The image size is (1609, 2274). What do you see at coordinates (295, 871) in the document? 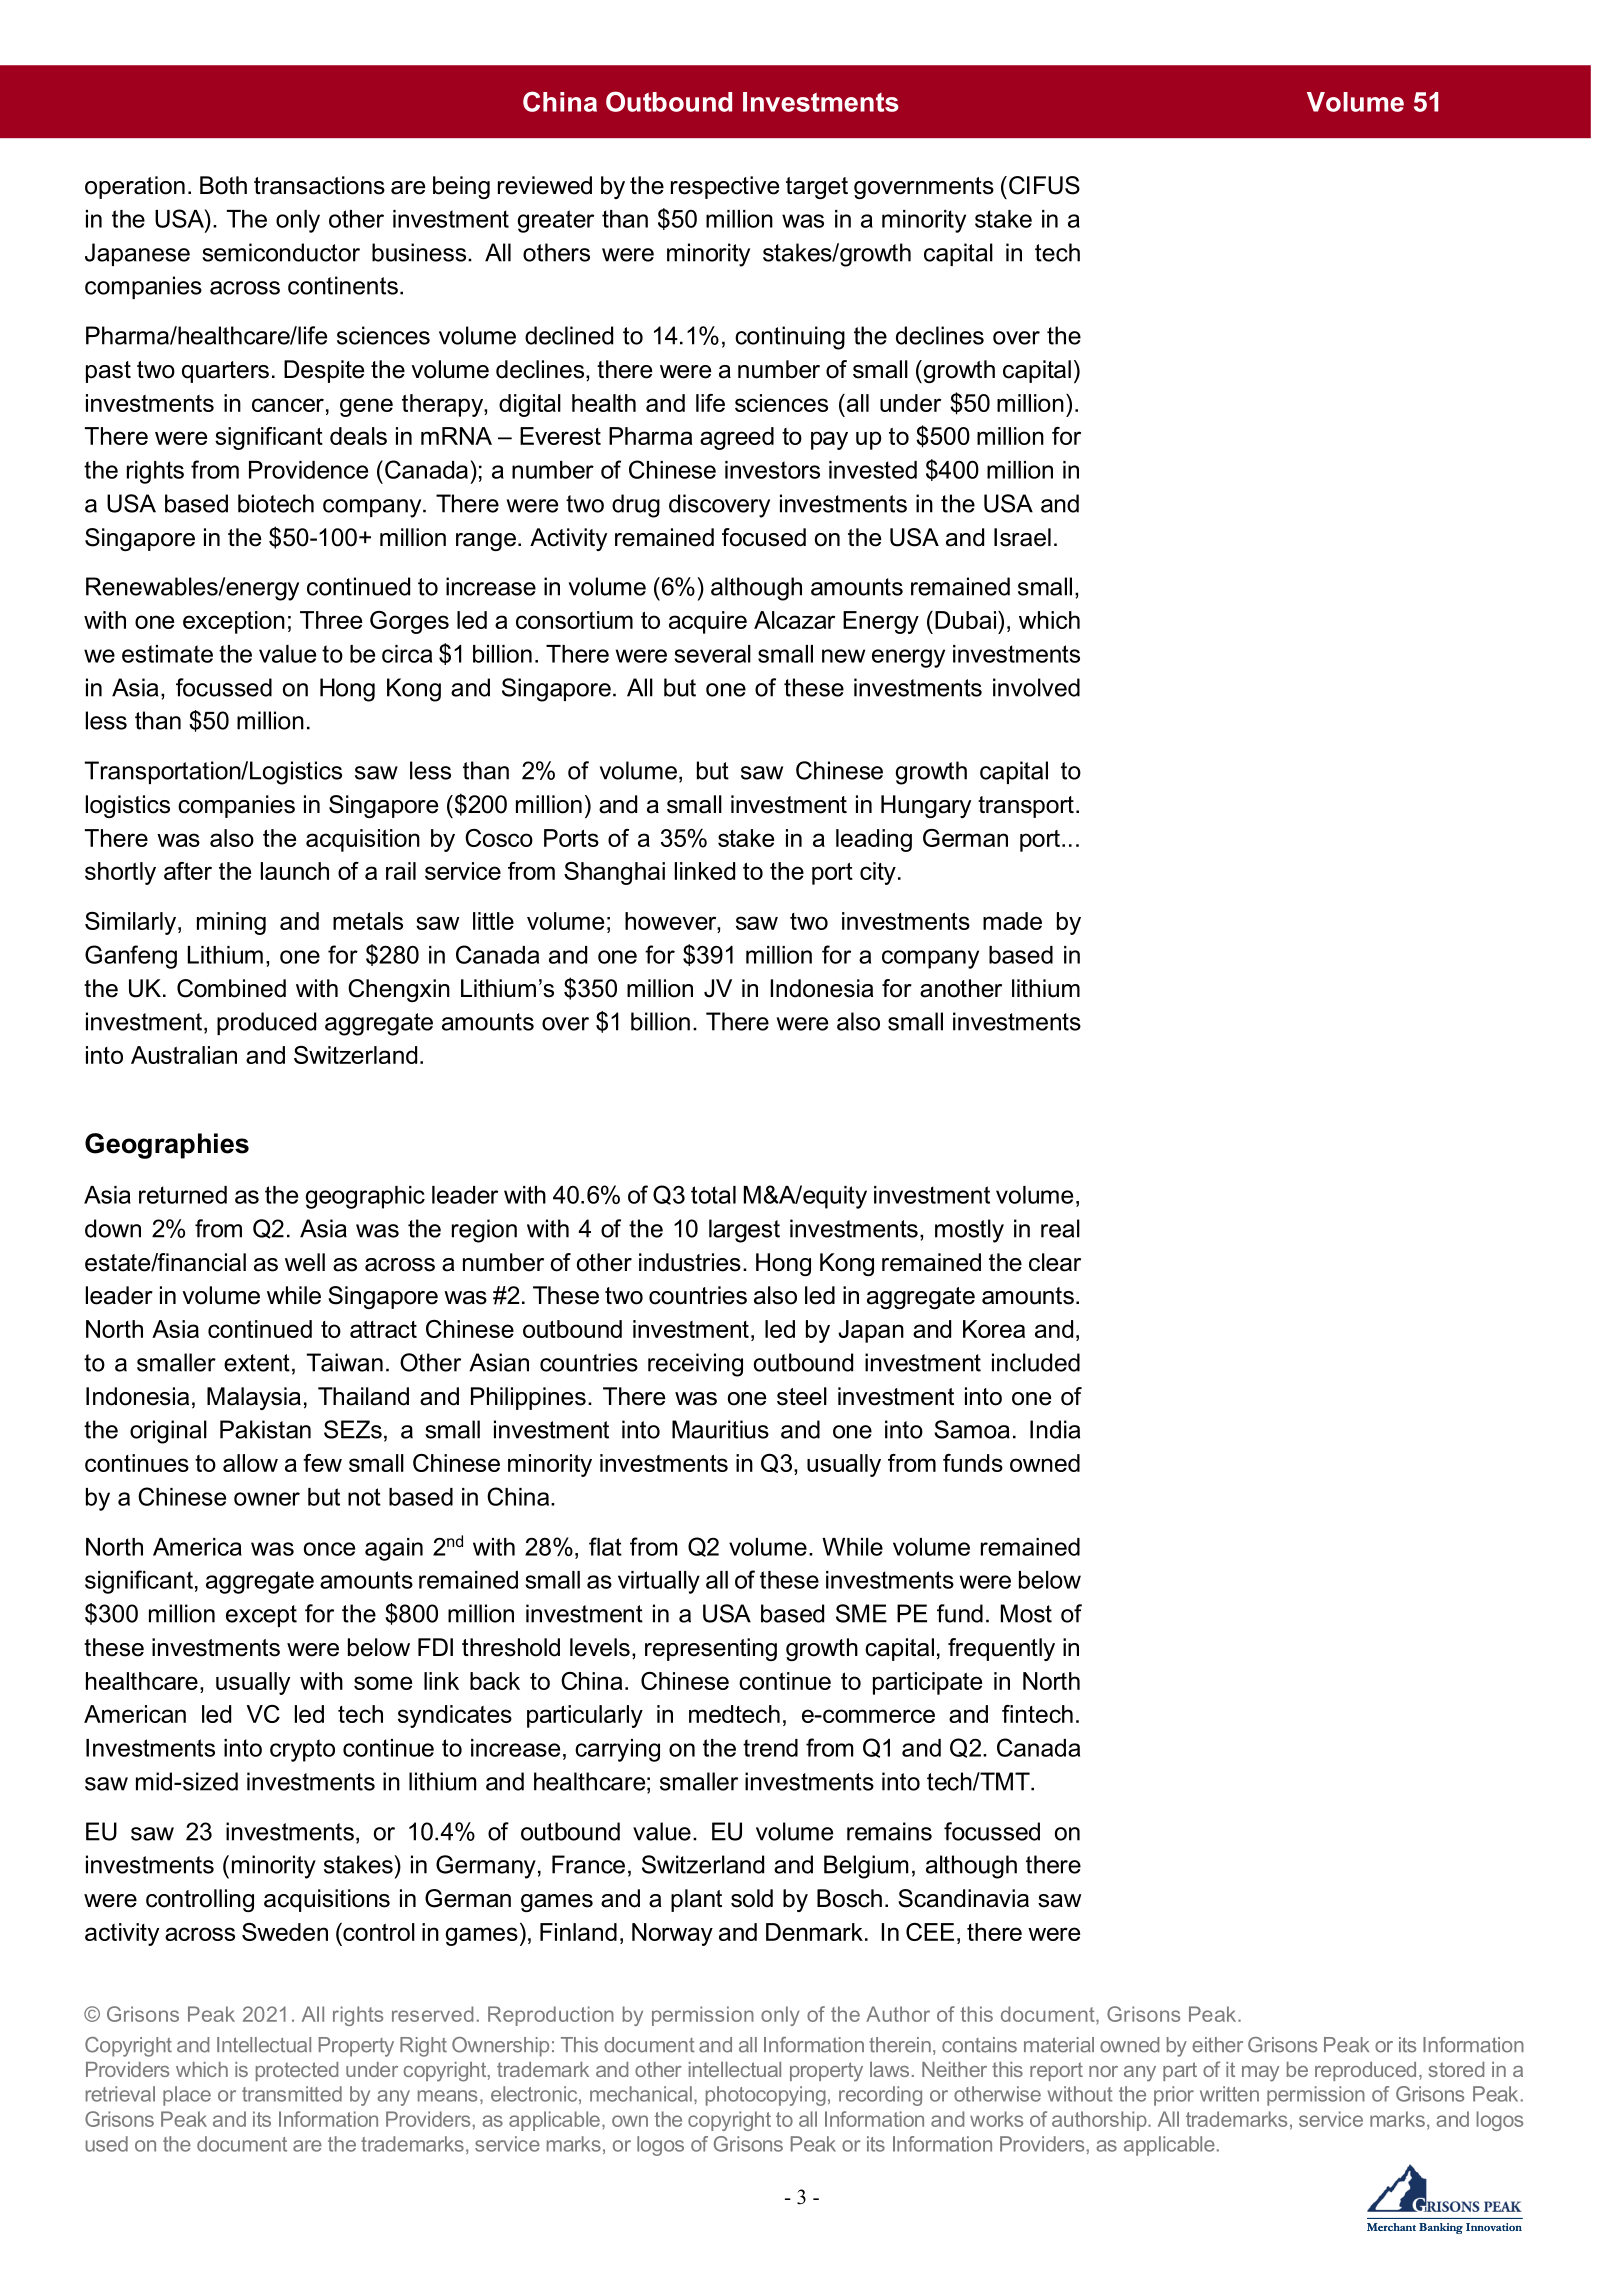
I see `launch` at bounding box center [295, 871].
